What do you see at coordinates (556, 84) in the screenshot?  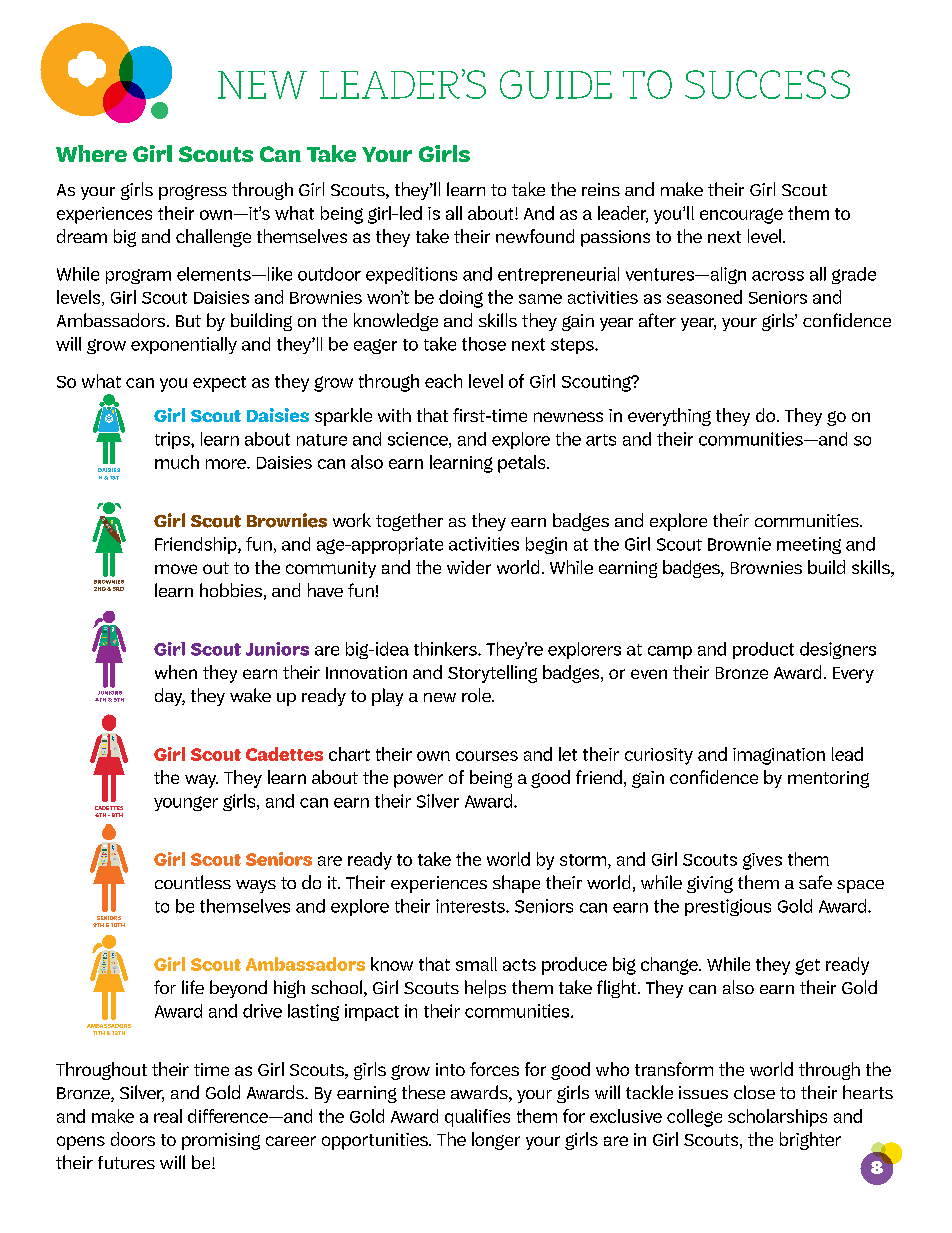 I see `GUIDE` at bounding box center [556, 84].
